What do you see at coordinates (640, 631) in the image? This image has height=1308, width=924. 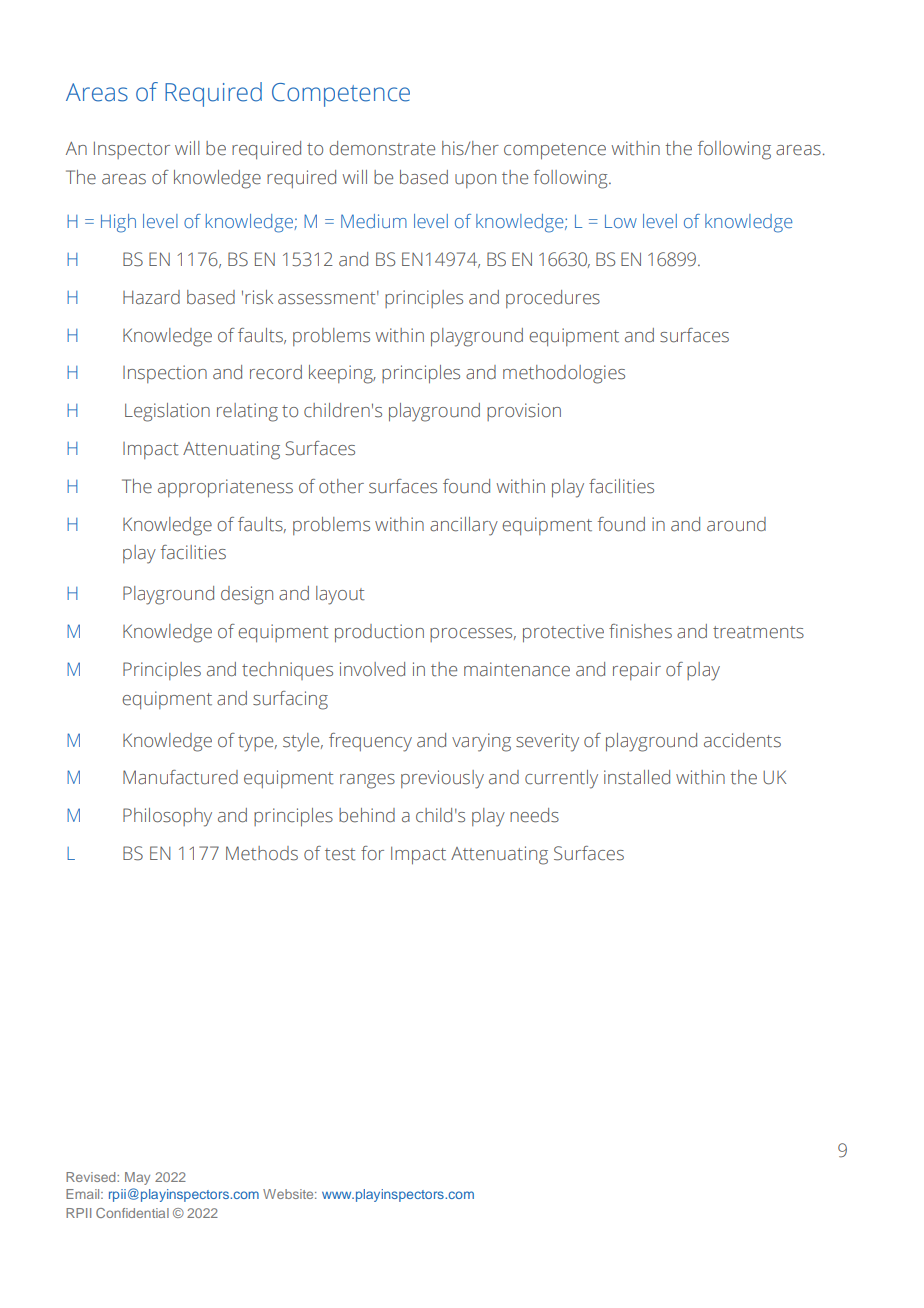 I see `finishes` at bounding box center [640, 631].
